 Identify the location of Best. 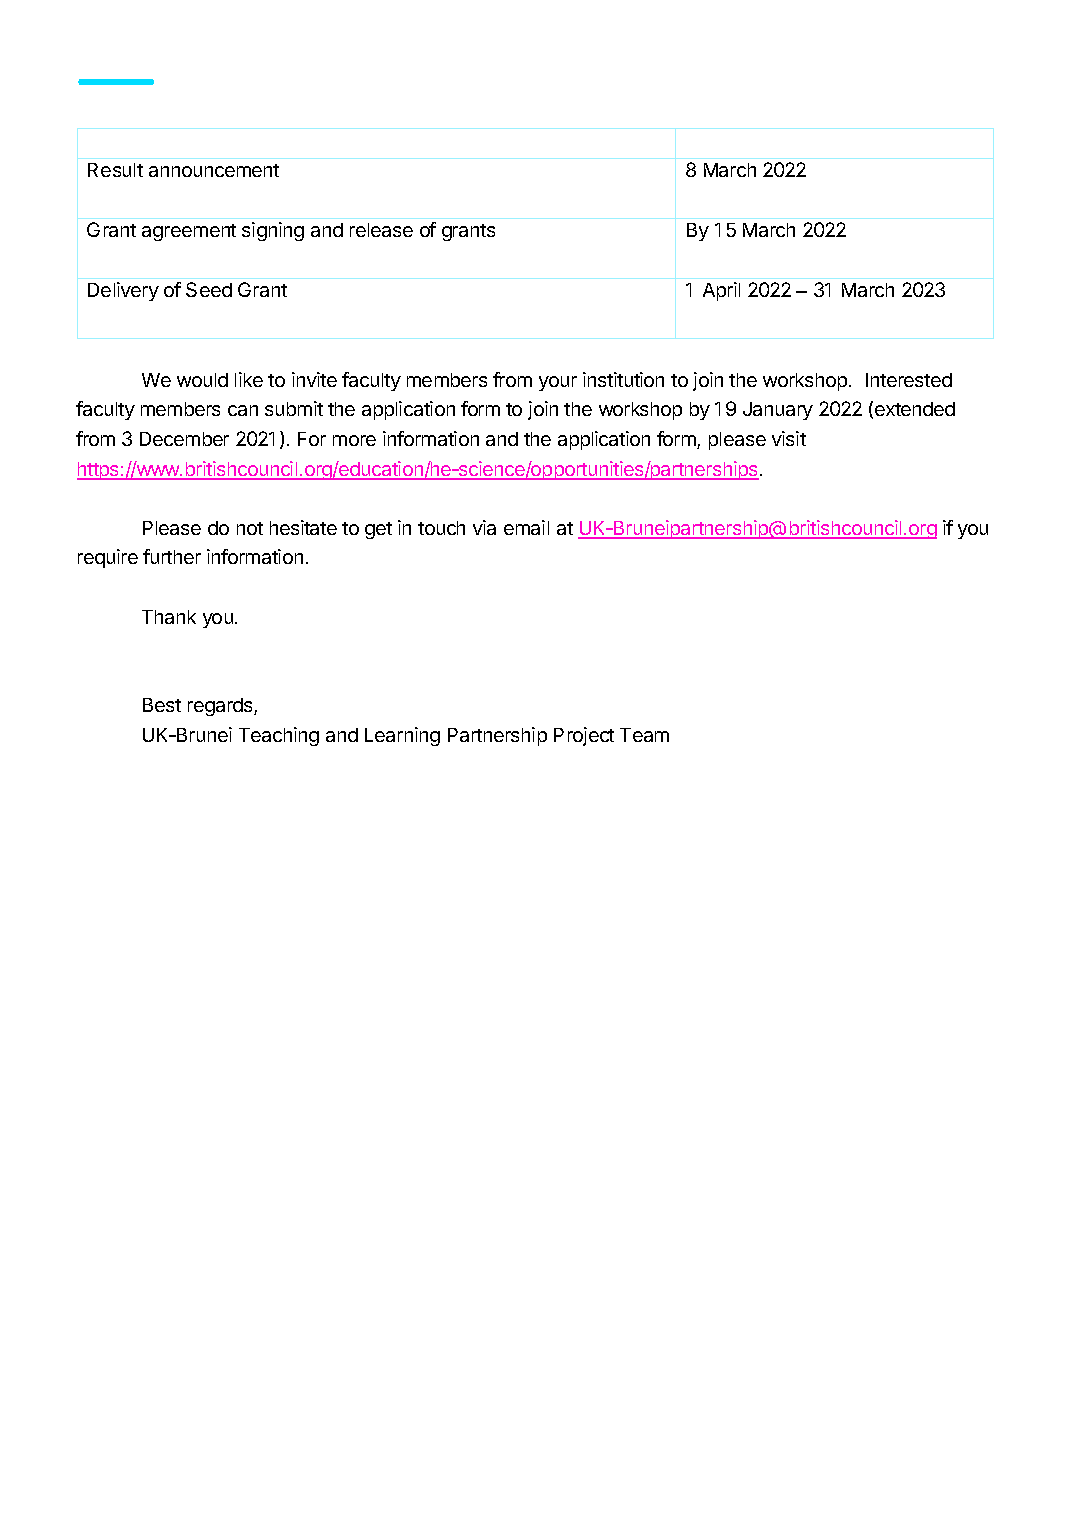
(162, 705).
